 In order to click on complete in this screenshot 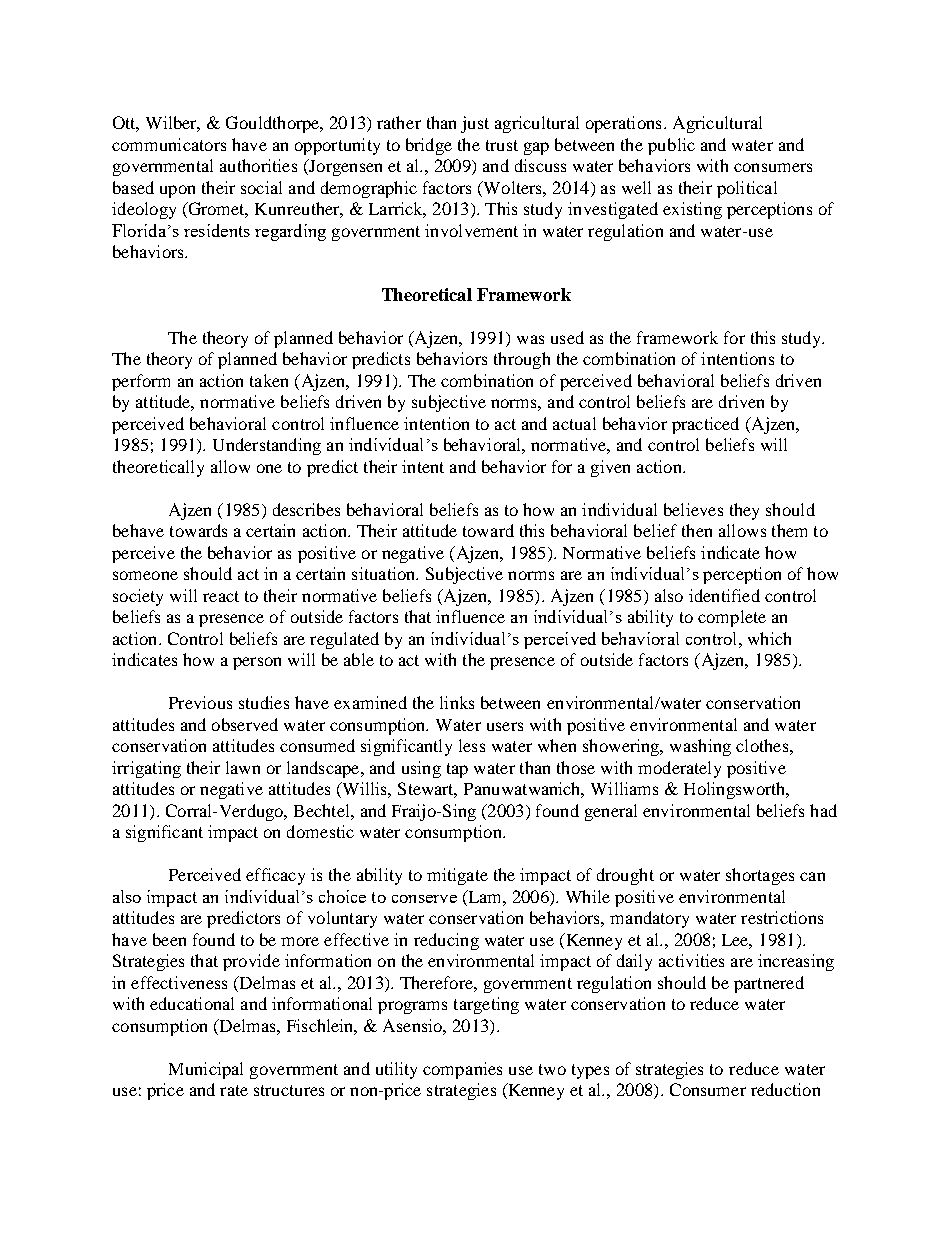, I will do `click(732, 618)`.
